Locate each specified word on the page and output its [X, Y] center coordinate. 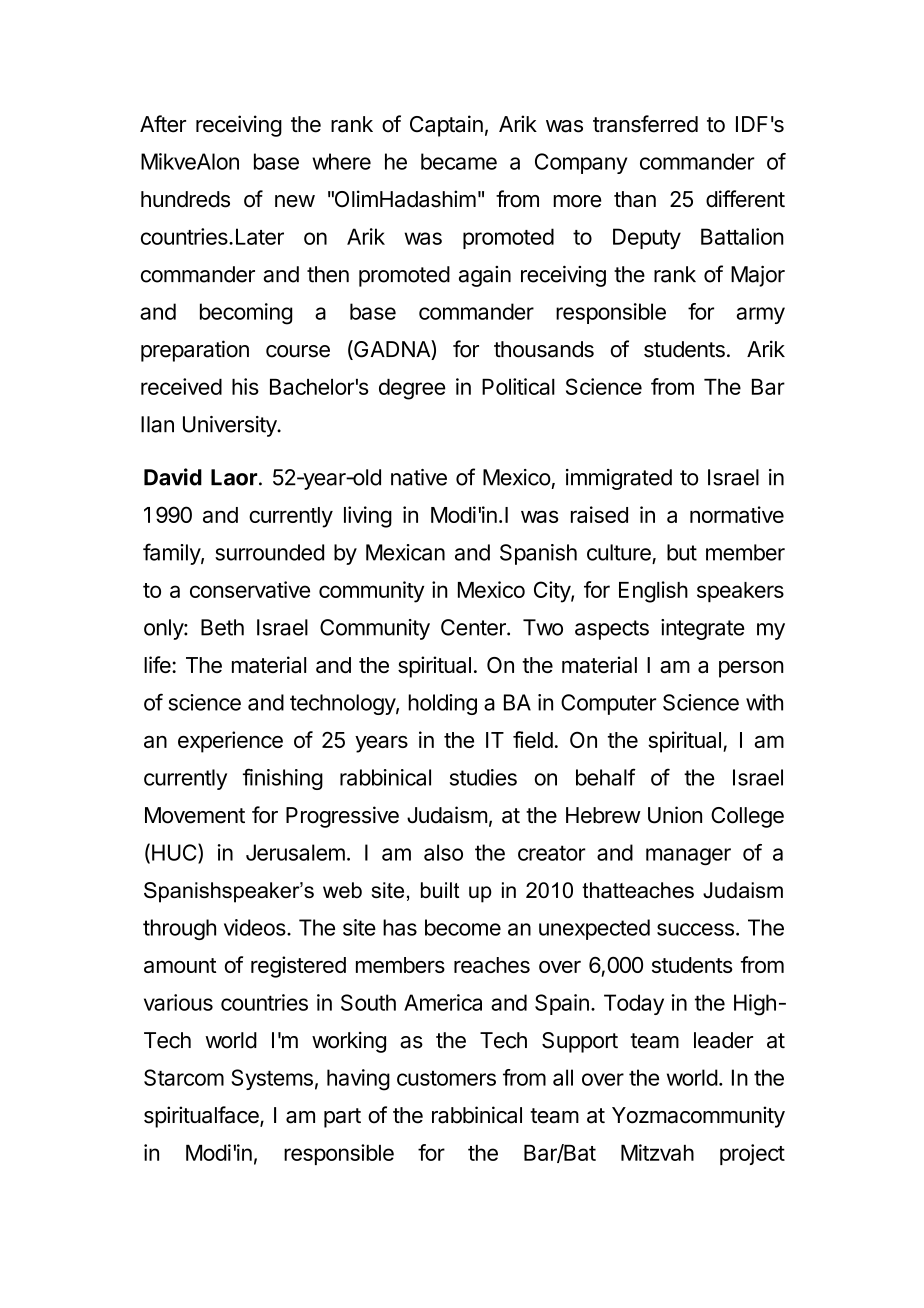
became [459, 161]
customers [446, 1078]
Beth [222, 627]
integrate [703, 629]
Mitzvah [657, 1152]
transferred [645, 124]
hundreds [185, 199]
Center [474, 627]
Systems [272, 1079]
